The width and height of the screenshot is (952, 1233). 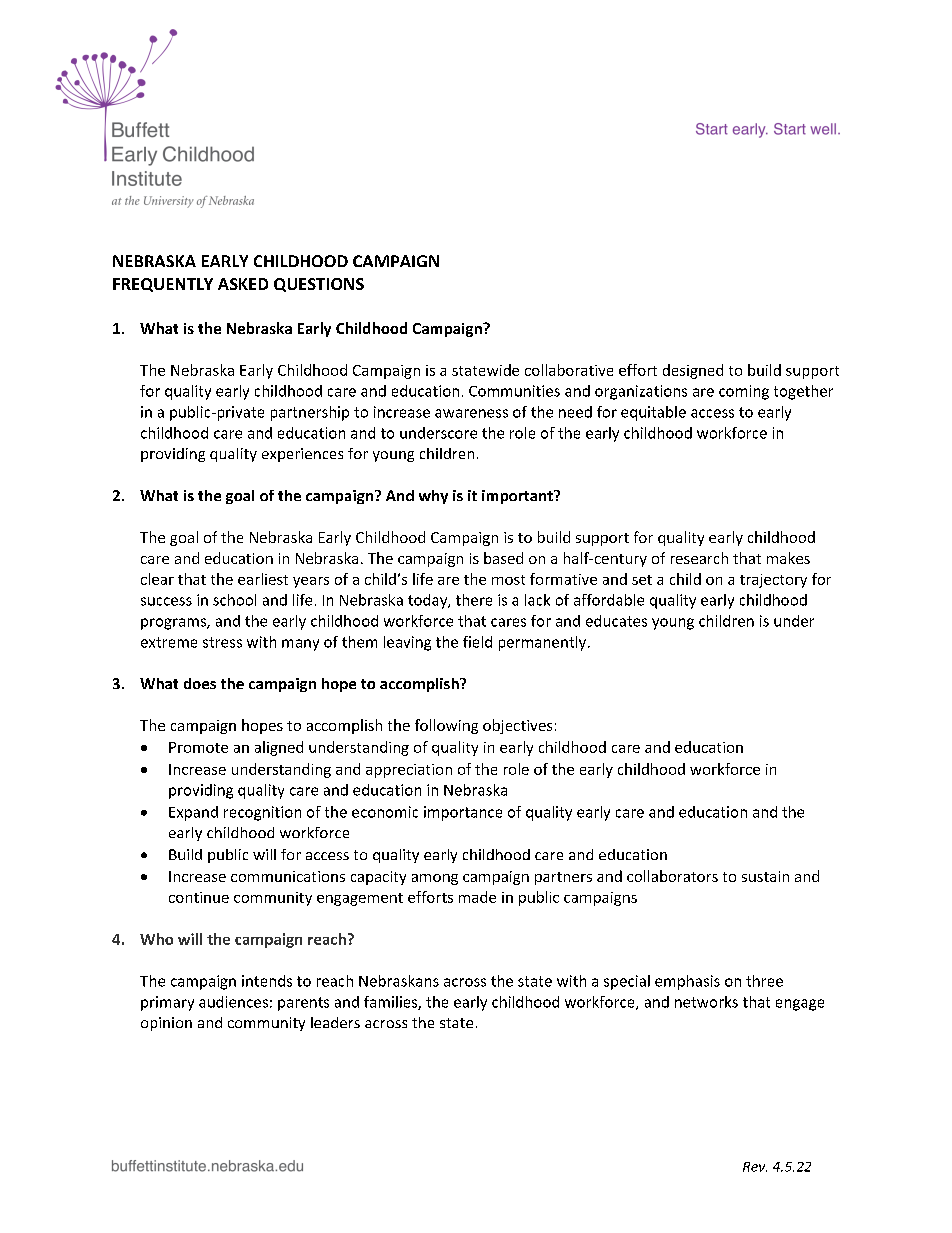 What do you see at coordinates (653, 413) in the screenshot?
I see `equitable` at bounding box center [653, 413].
